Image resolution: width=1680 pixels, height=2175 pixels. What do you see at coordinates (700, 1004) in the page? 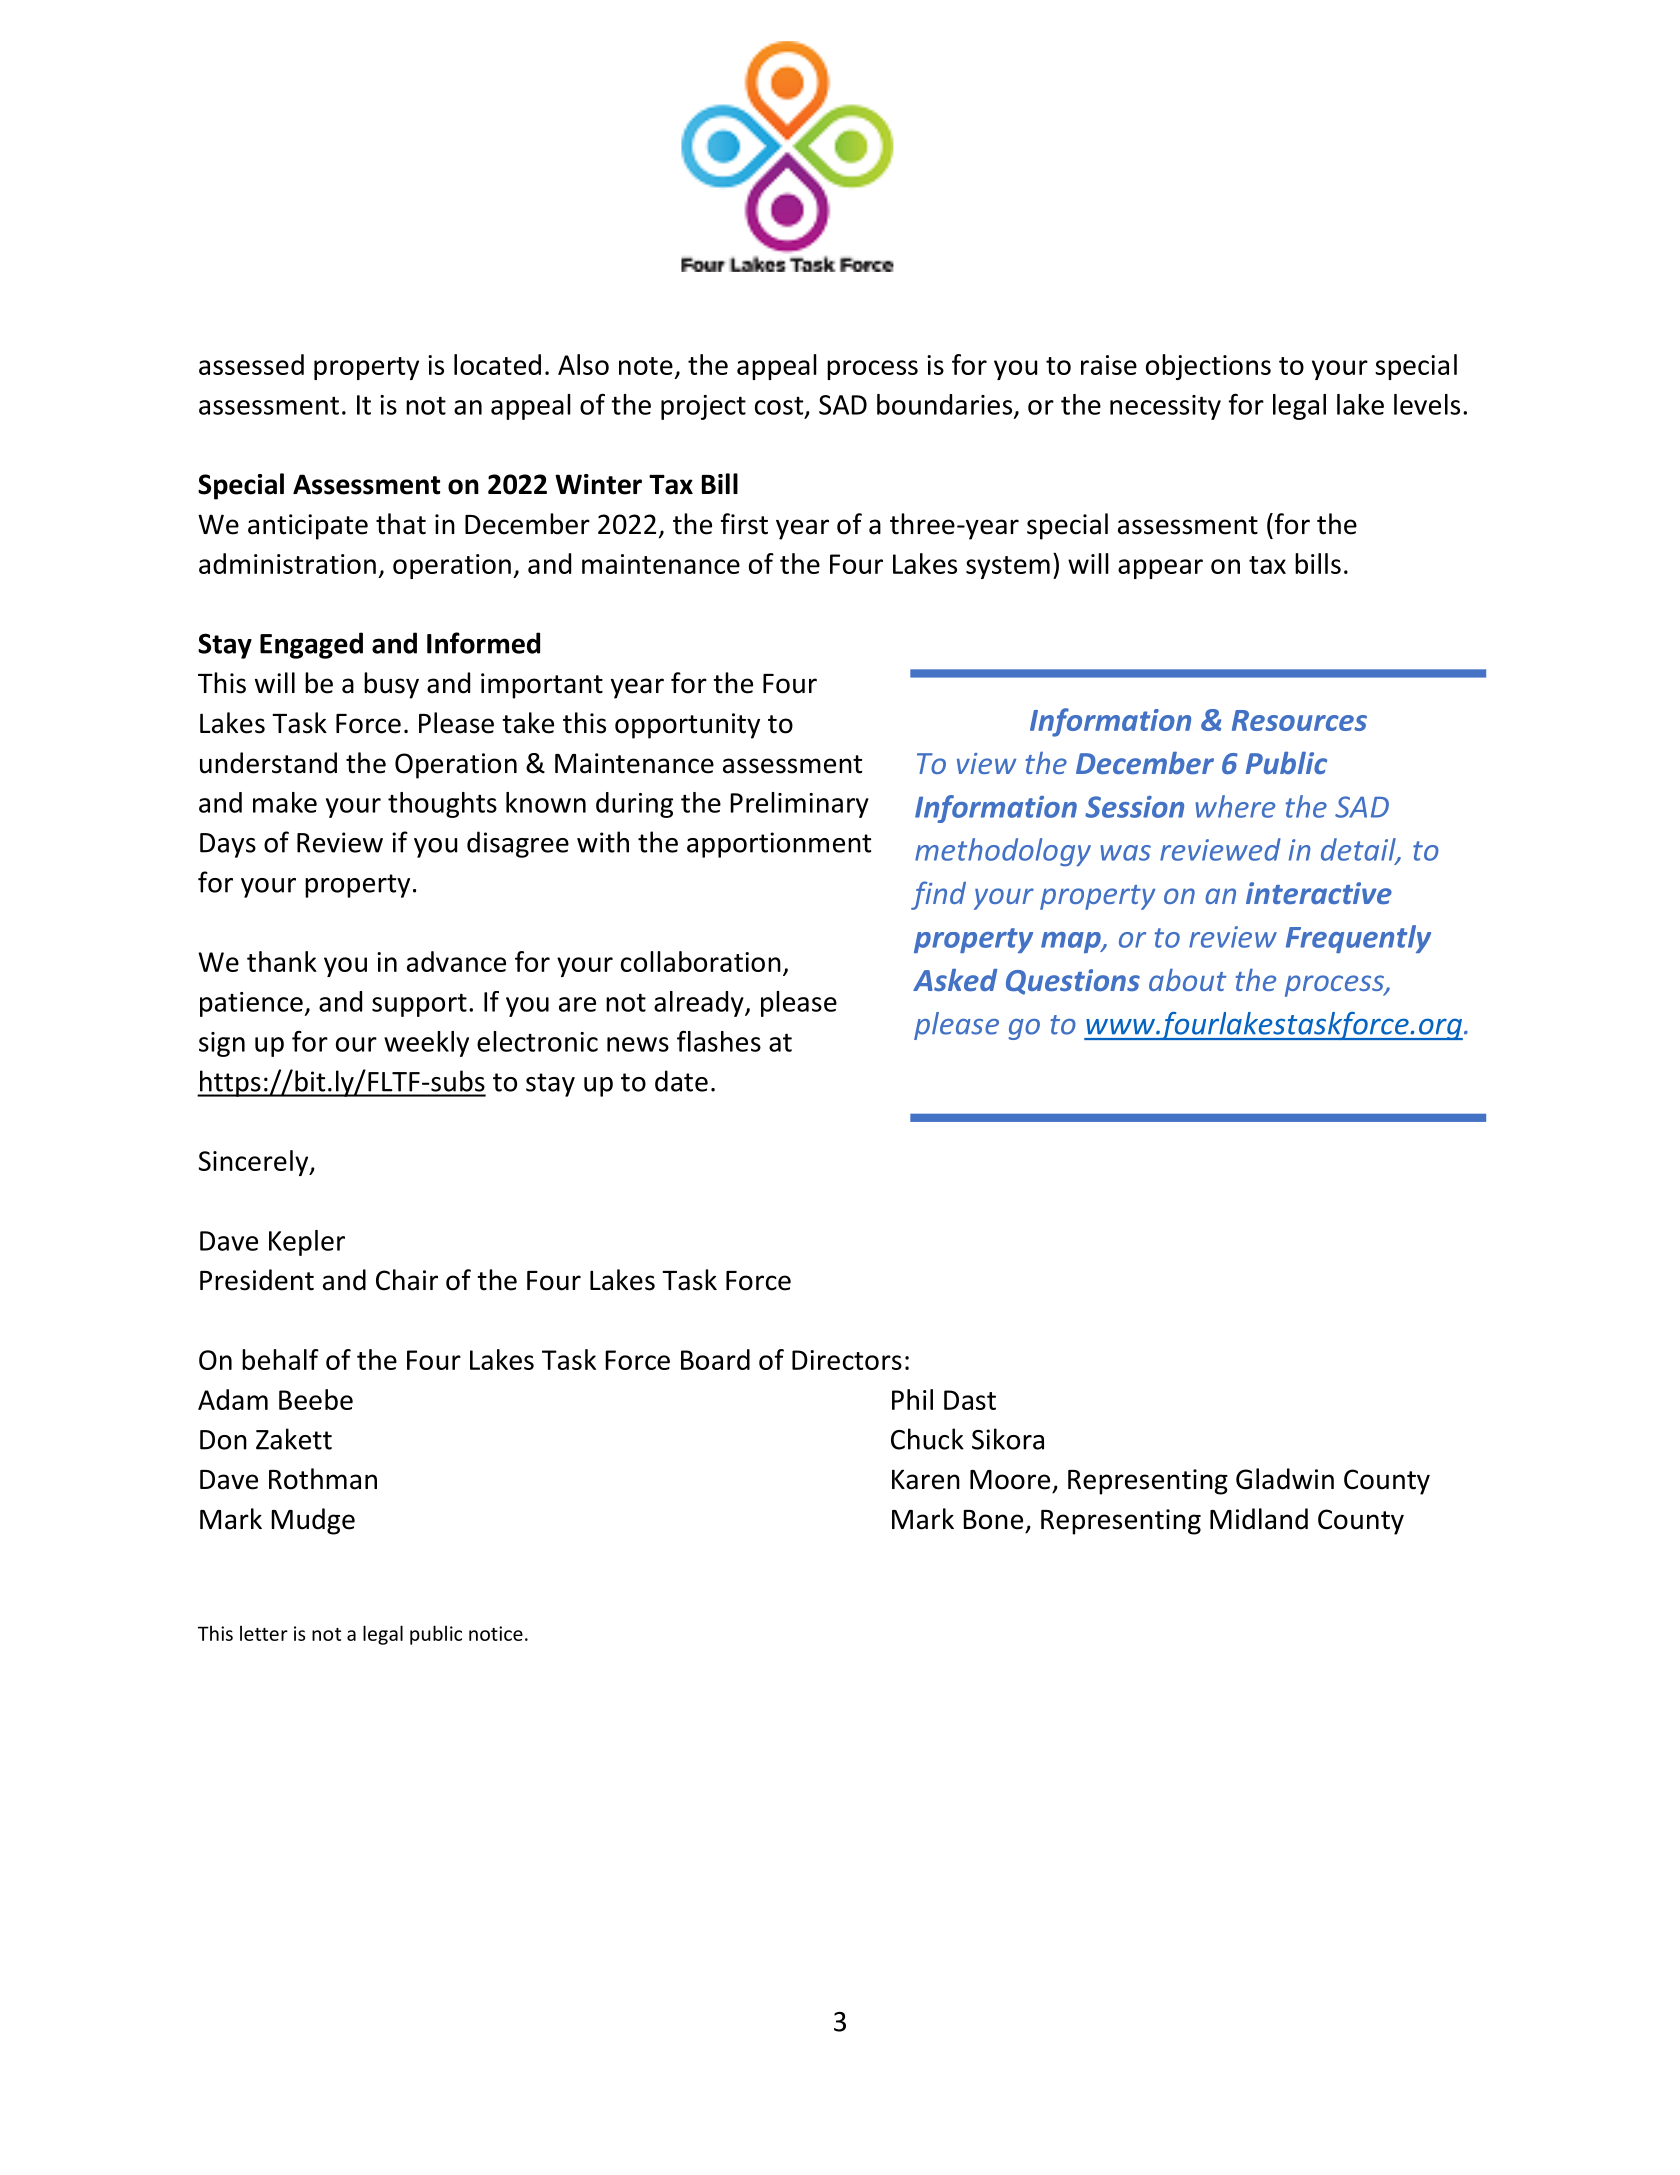
I see `already` at bounding box center [700, 1004].
